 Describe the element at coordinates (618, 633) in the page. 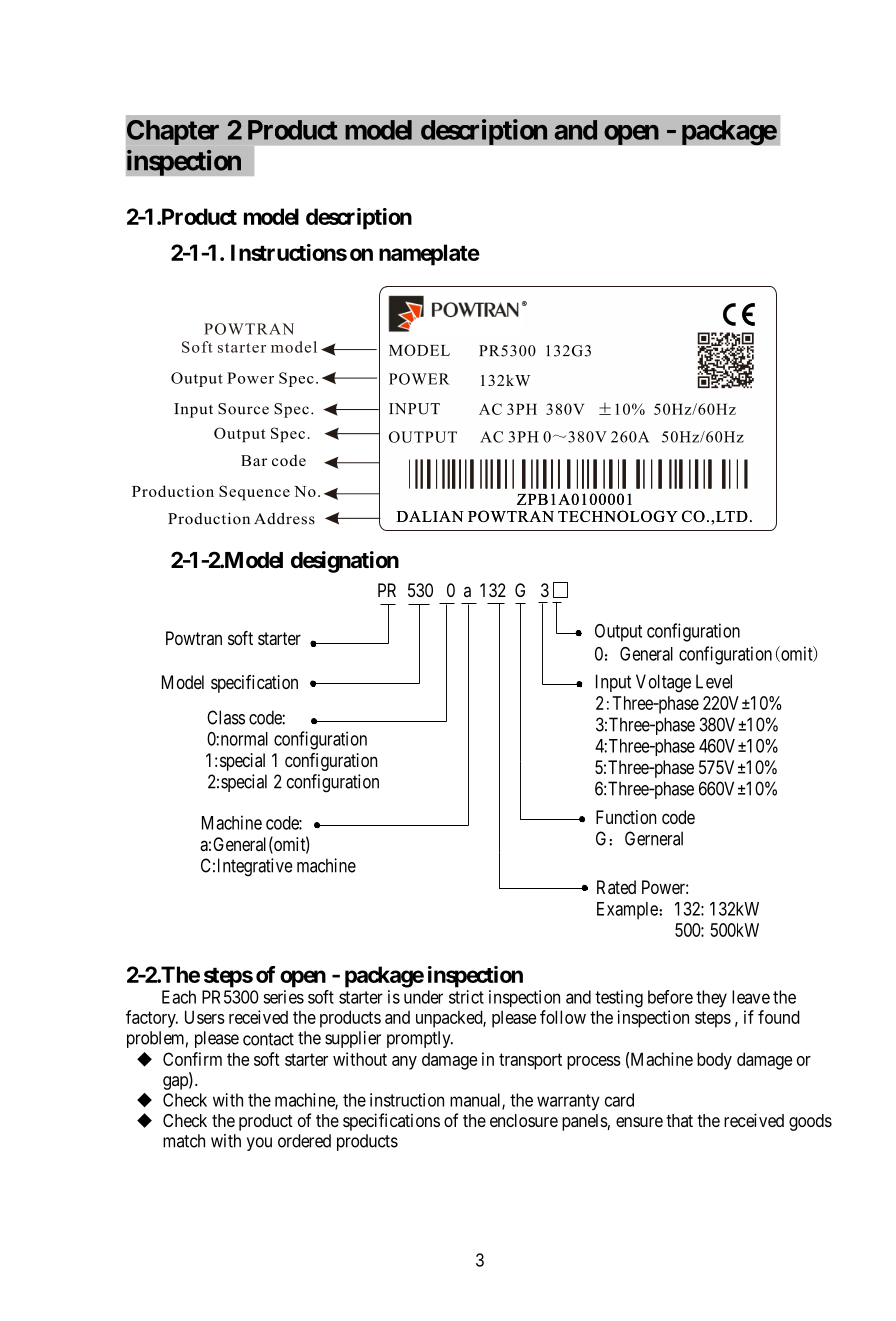

I see `Output` at that location.
